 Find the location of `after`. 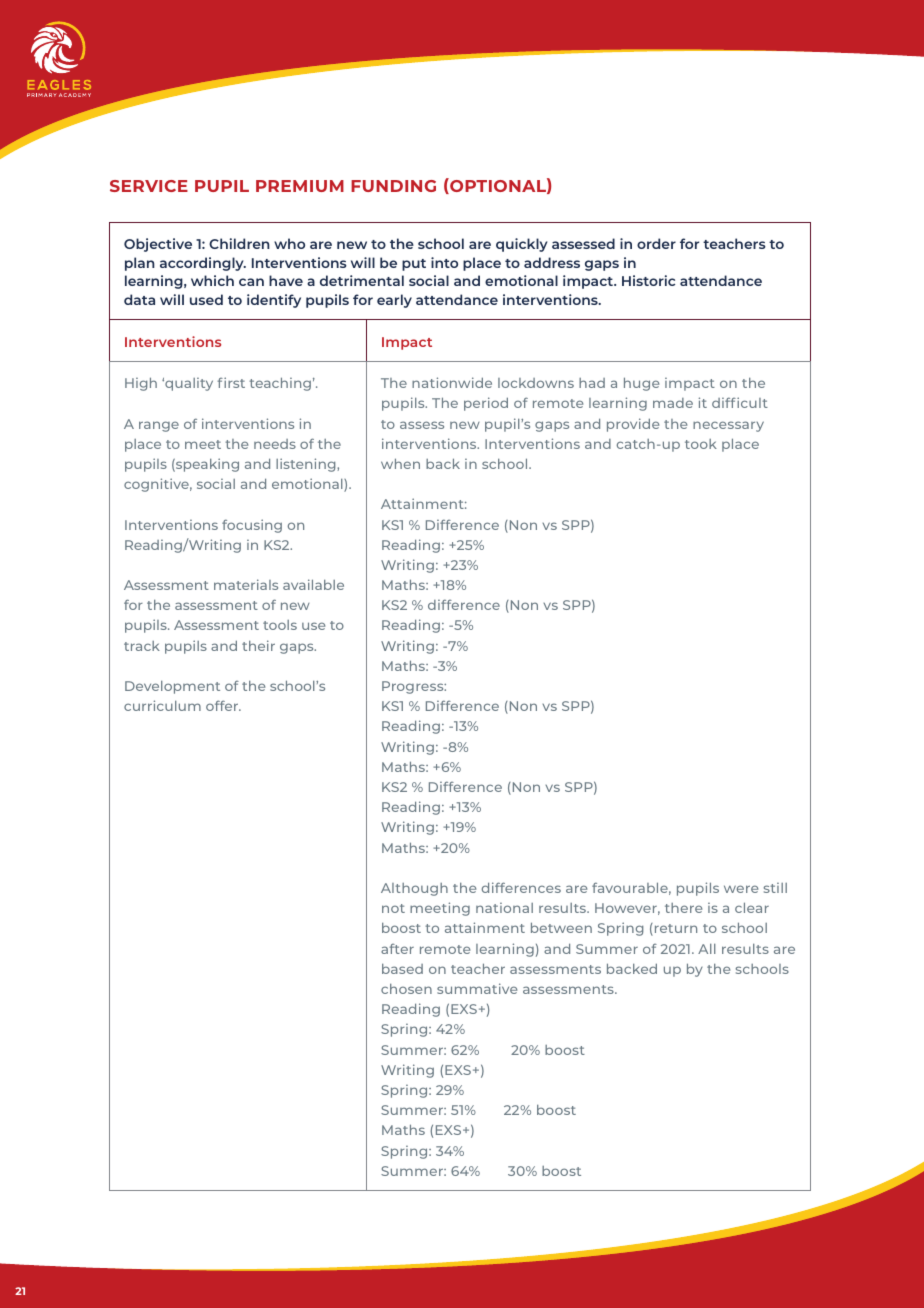

after is located at coordinates (397, 949).
